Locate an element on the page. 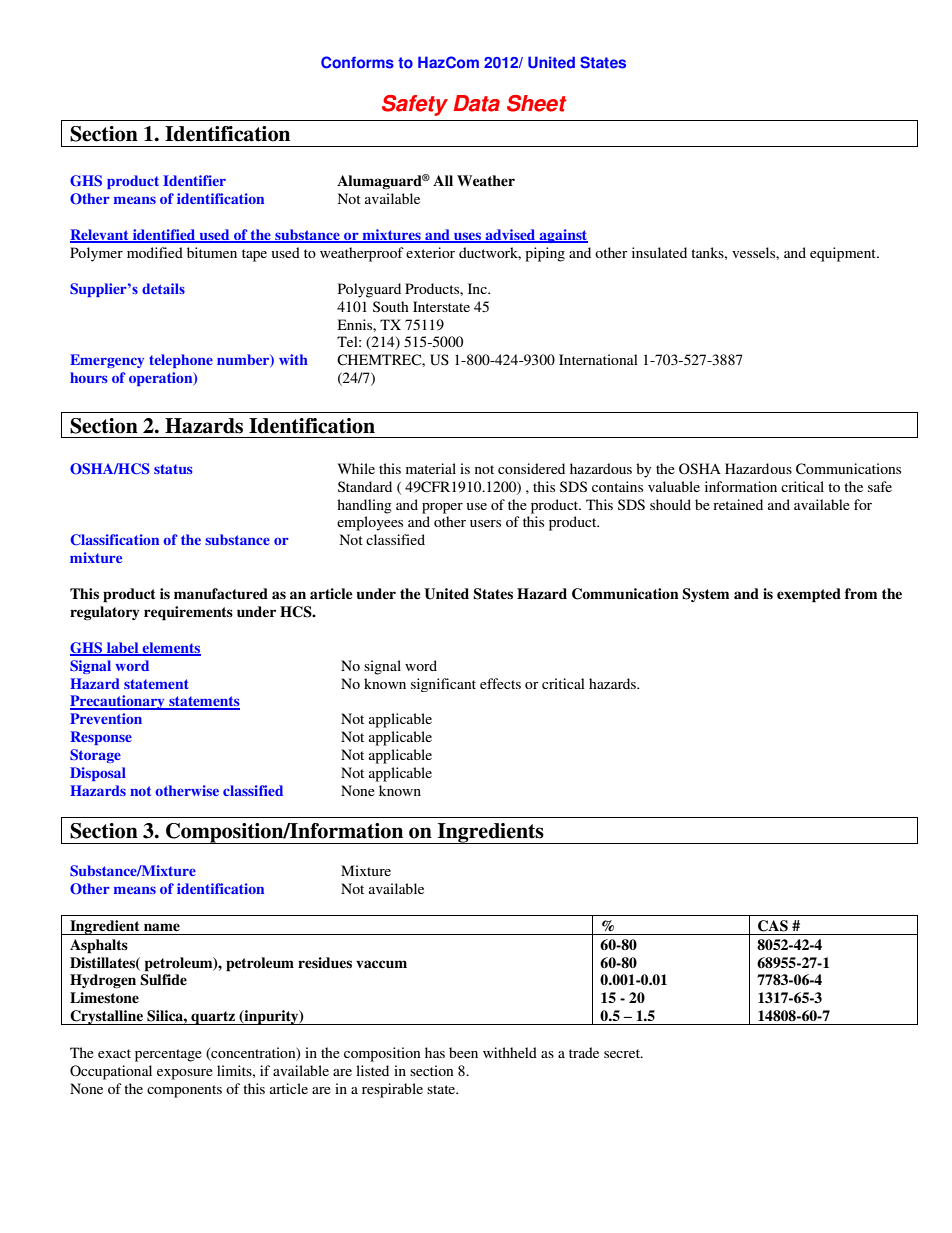  exempted is located at coordinates (809, 595).
